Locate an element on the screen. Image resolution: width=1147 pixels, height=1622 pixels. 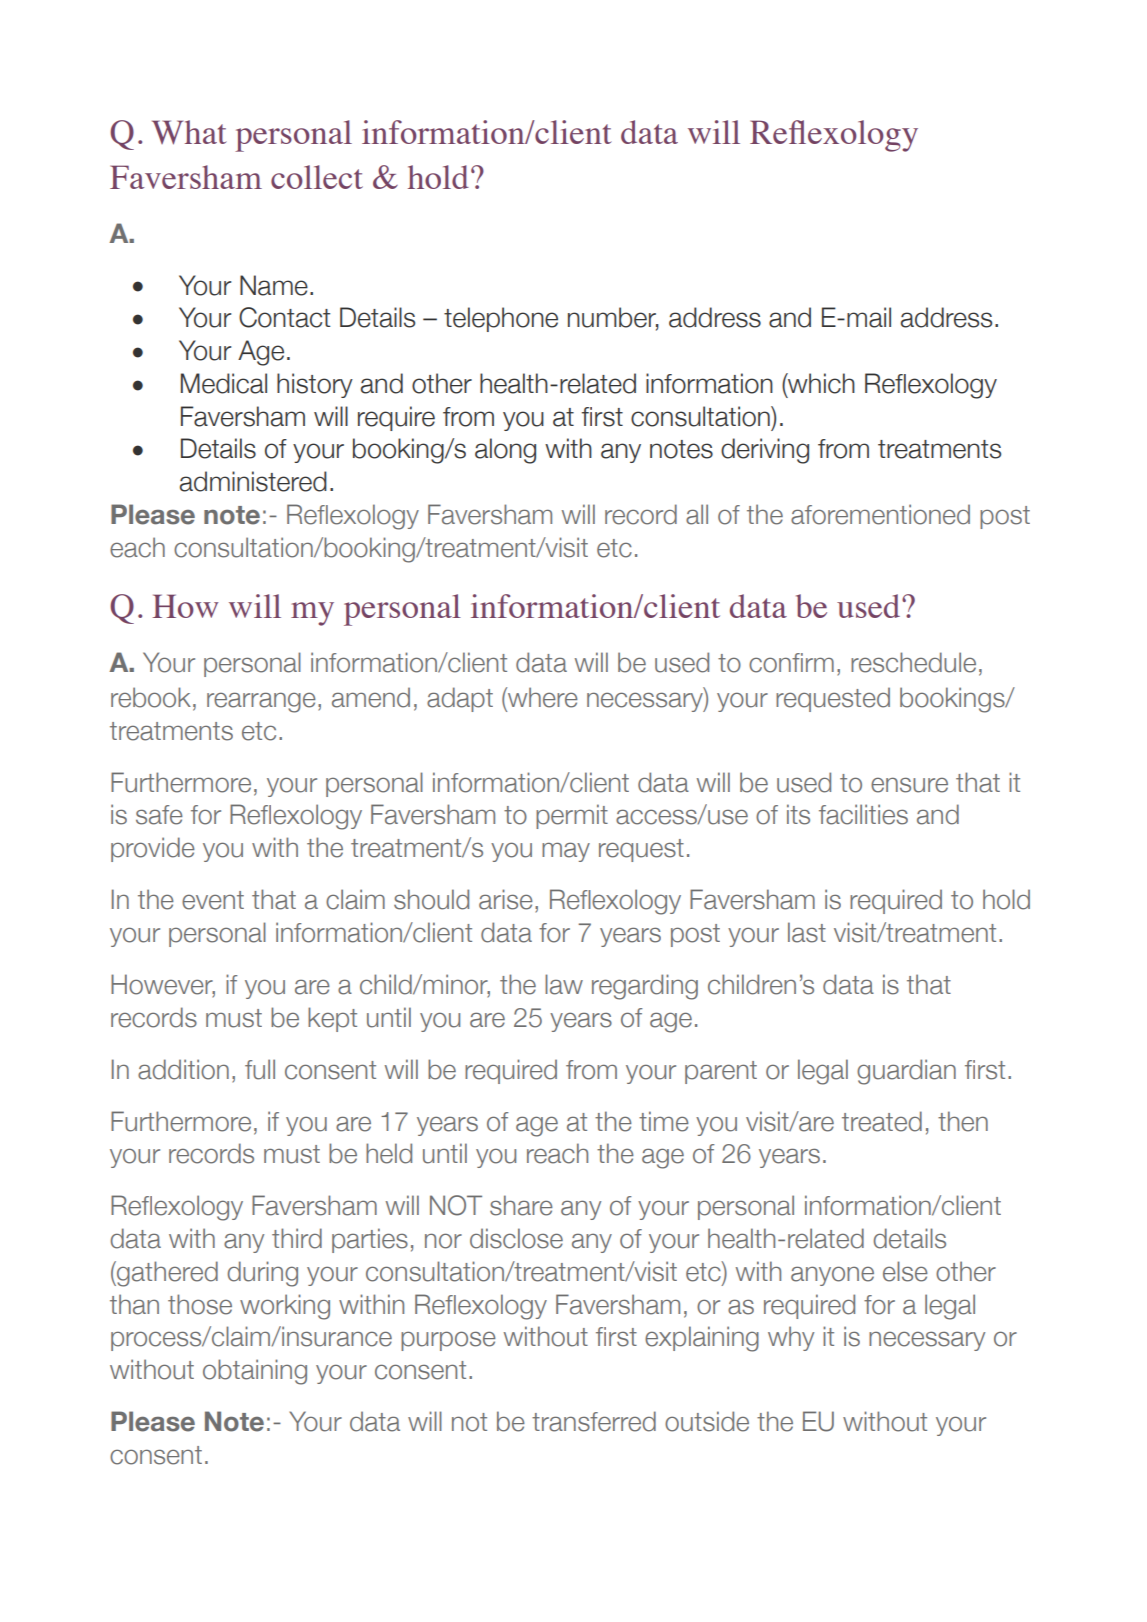
aforementioned is located at coordinates (880, 514).
